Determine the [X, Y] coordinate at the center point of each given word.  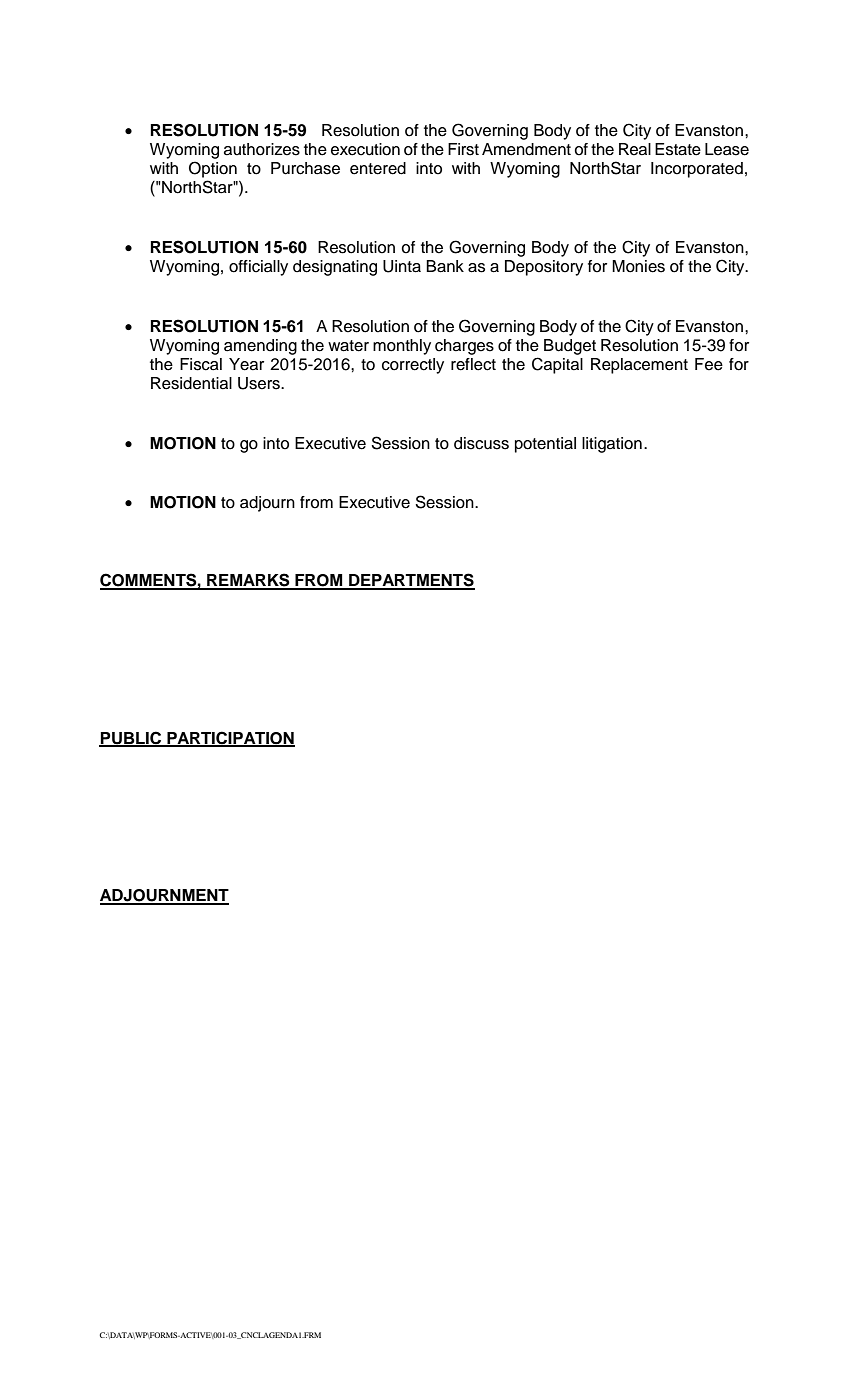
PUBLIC [131, 738]
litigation [612, 445]
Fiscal [201, 364]
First [463, 149]
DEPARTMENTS [411, 581]
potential [545, 445]
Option [213, 169]
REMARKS [248, 581]
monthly [402, 347]
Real [635, 149]
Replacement [639, 366]
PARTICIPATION [230, 738]
